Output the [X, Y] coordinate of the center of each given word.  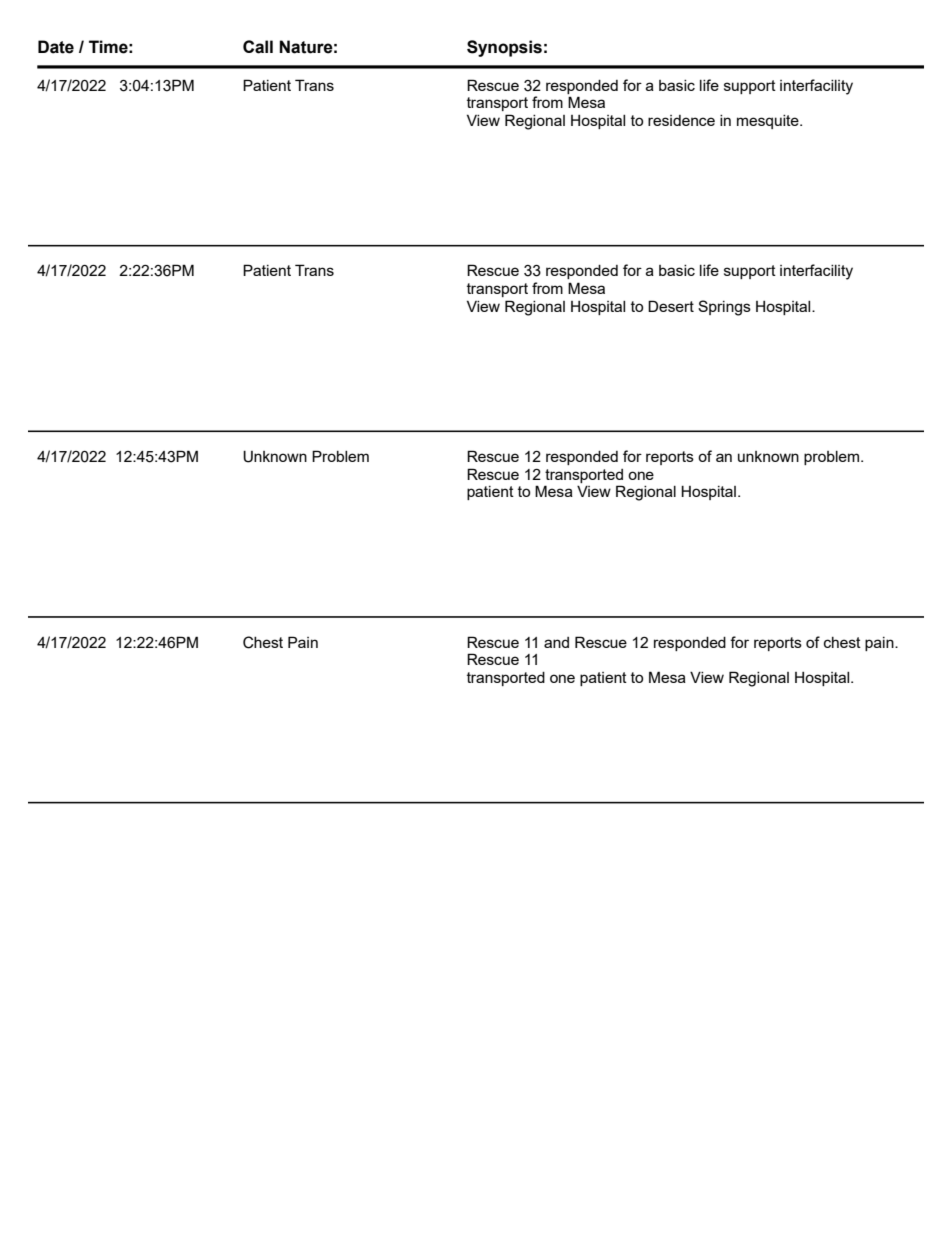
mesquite [769, 122]
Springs [724, 308]
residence [681, 120]
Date [56, 47]
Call [258, 47]
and [556, 642]
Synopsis [504, 48]
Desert [671, 306]
